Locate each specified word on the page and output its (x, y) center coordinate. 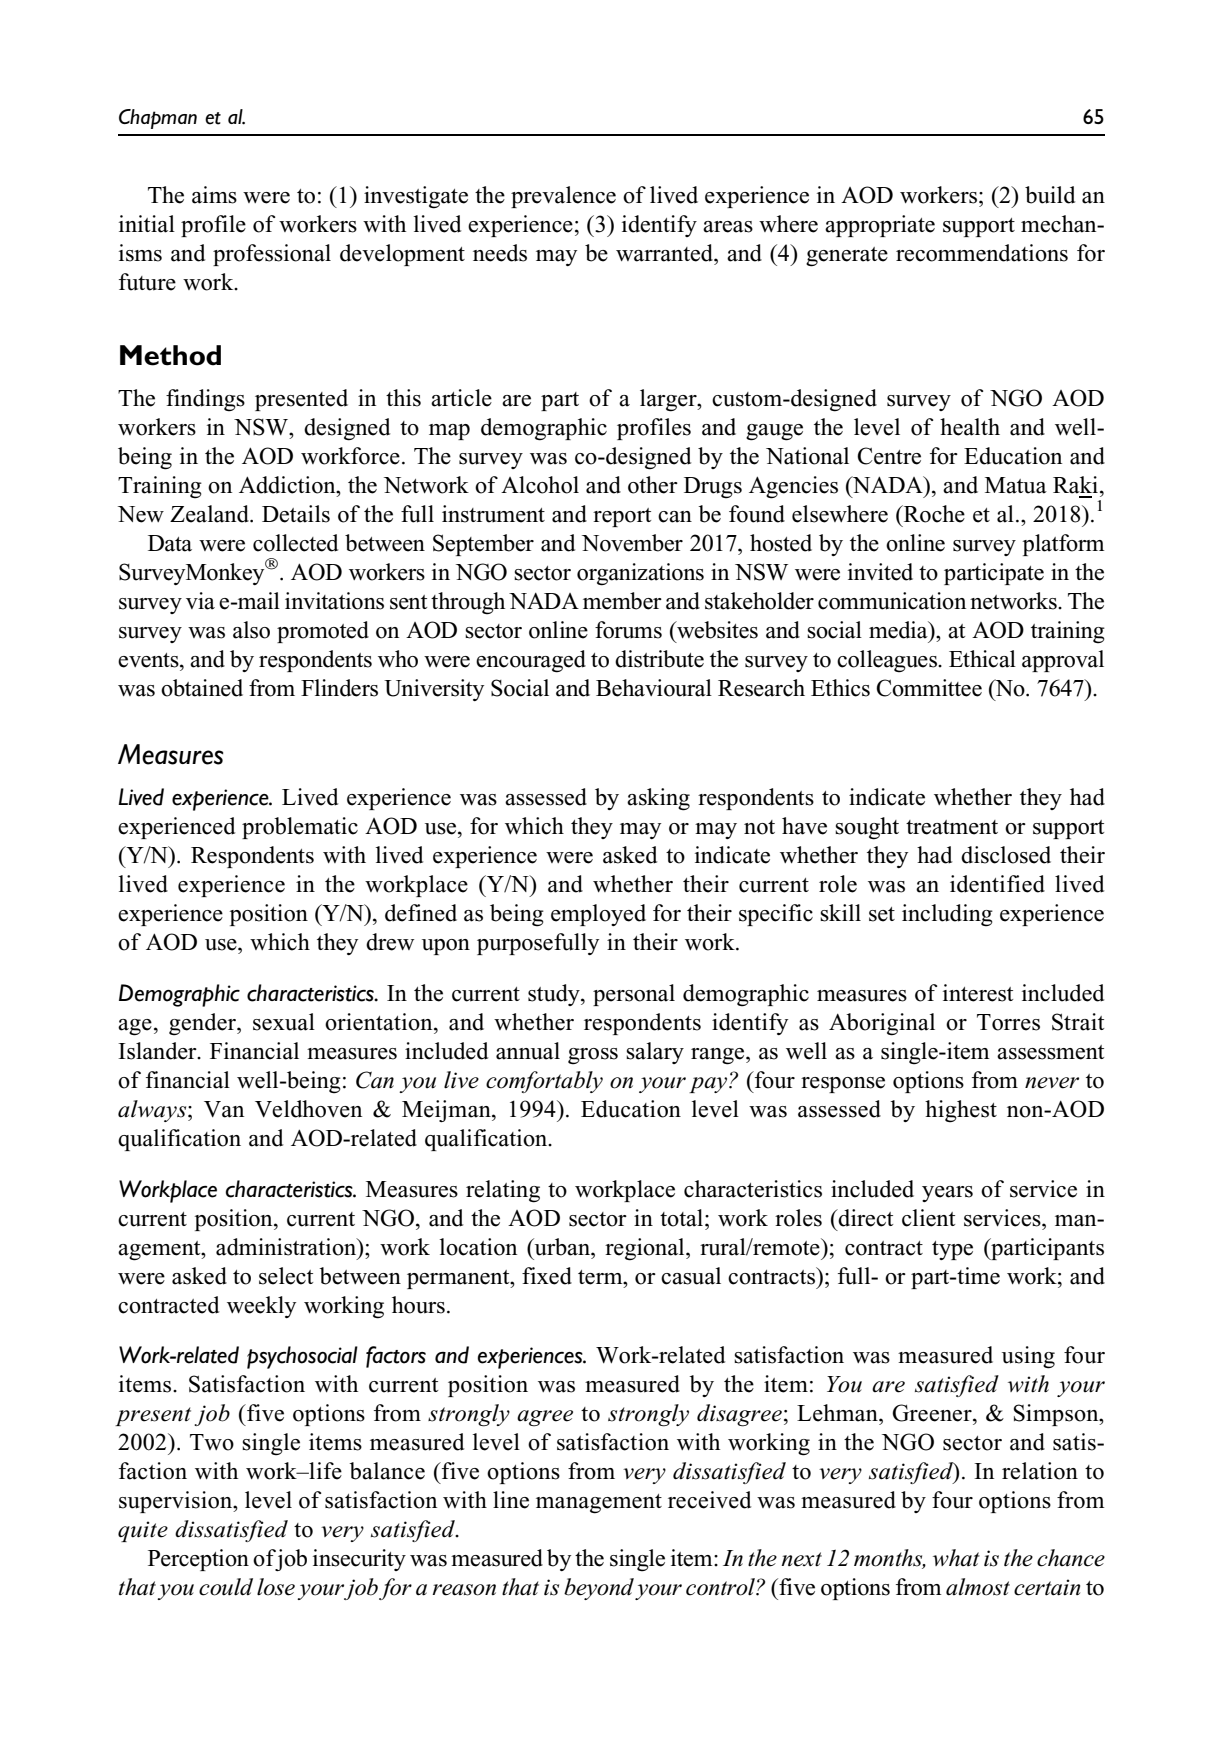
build (1050, 195)
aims (214, 195)
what (956, 1558)
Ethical (982, 659)
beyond (599, 1589)
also (251, 630)
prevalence (563, 197)
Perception (198, 1560)
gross (593, 1056)
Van (224, 1109)
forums (628, 630)
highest (961, 1111)
